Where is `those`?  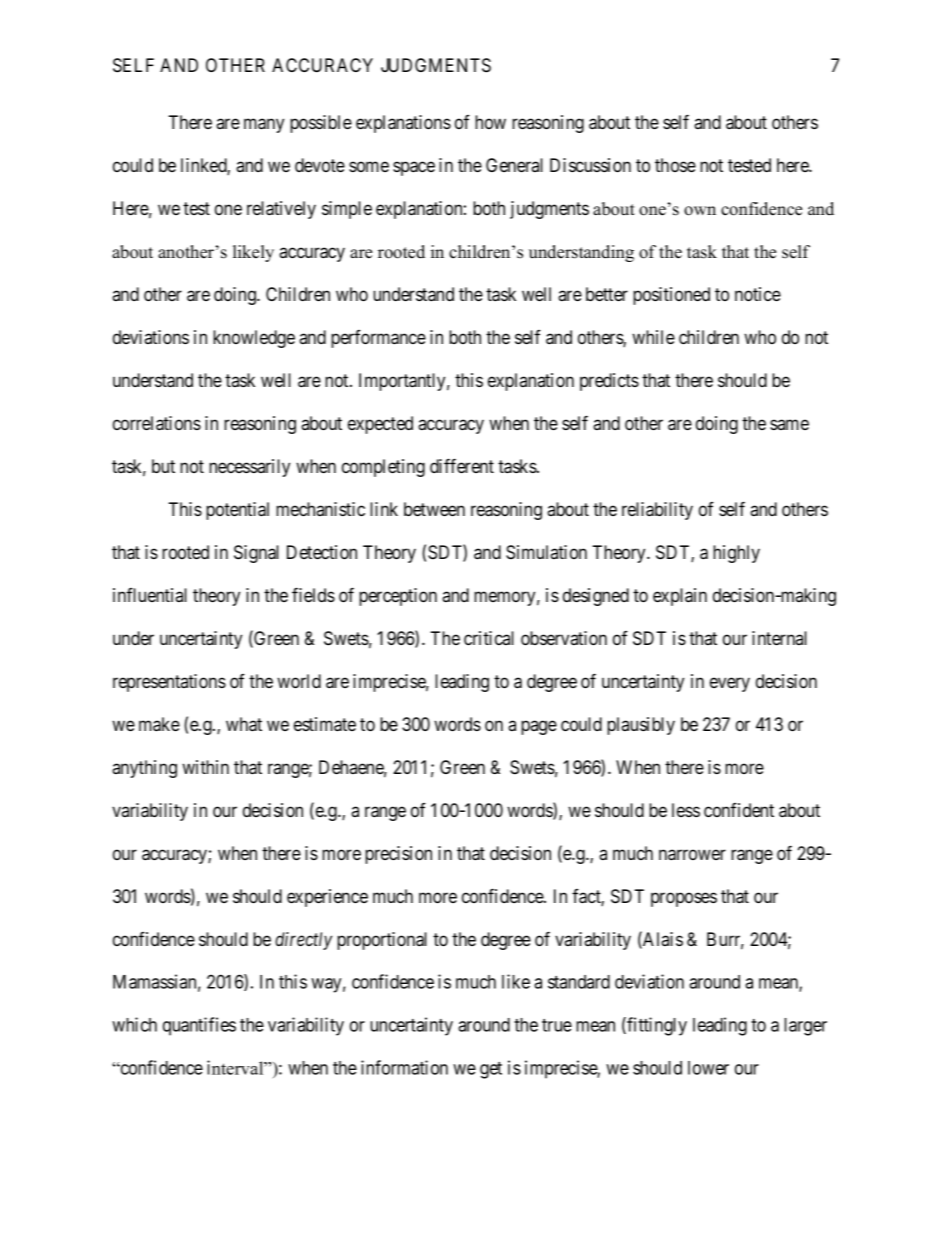
those is located at coordinates (675, 165).
